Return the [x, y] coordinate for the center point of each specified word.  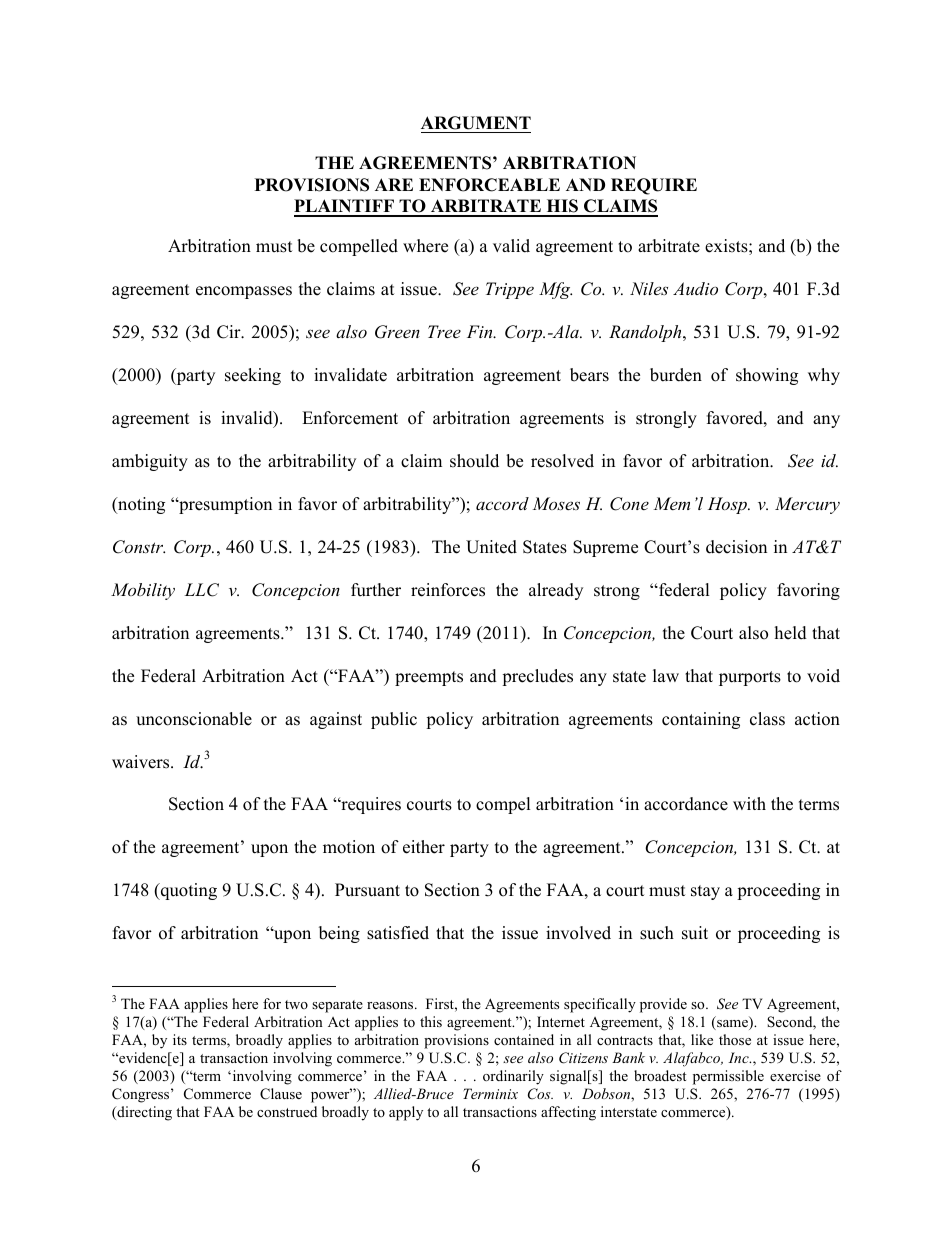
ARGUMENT [476, 123]
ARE [394, 184]
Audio [695, 288]
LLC [202, 590]
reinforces [448, 590]
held [791, 633]
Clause [281, 1094]
